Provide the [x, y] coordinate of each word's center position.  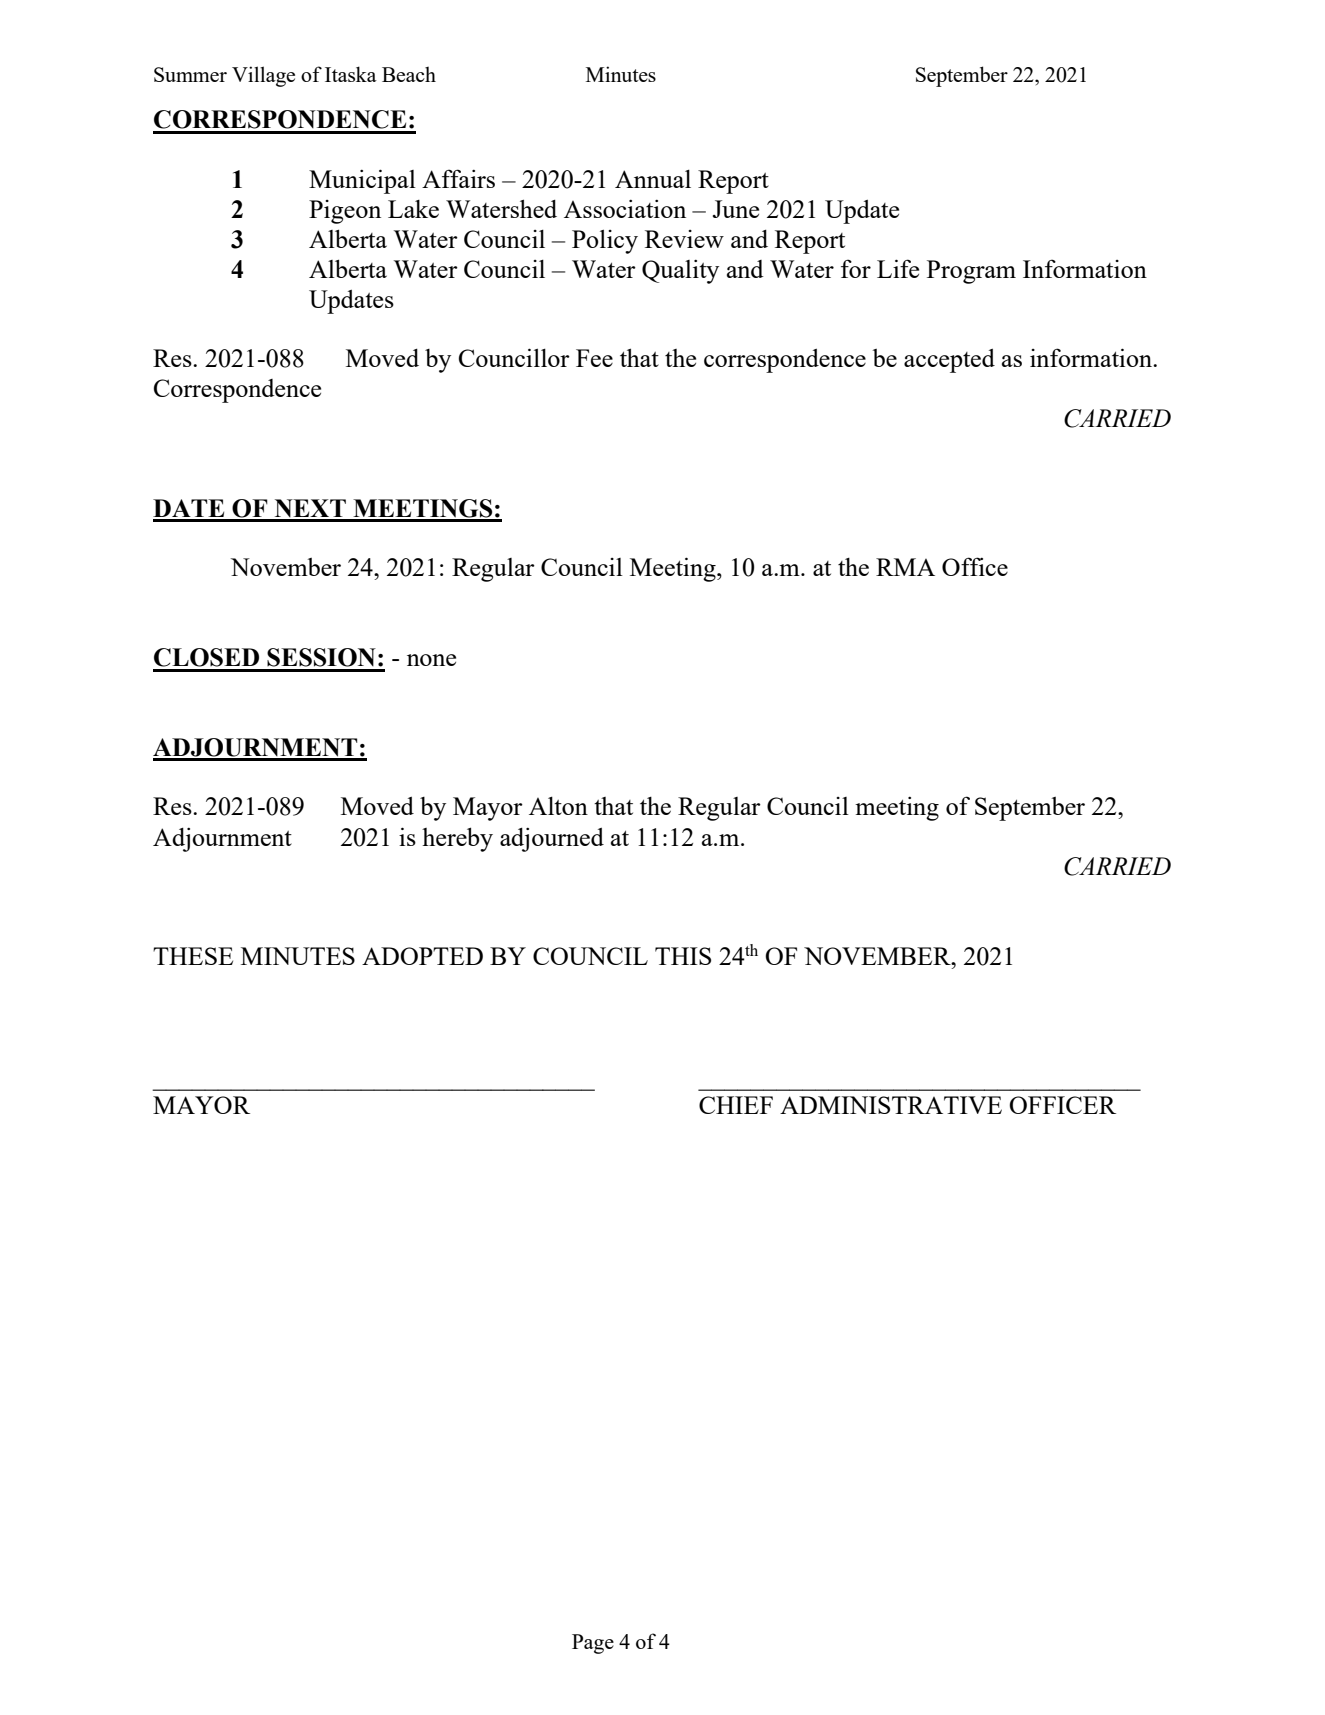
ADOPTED [422, 956]
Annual [653, 178]
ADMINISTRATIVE [891, 1105]
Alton [558, 805]
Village [263, 76]
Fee [594, 358]
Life [898, 268]
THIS [683, 956]
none [431, 660]
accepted [949, 361]
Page [593, 1644]
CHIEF [736, 1105]
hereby [457, 839]
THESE [193, 956]
